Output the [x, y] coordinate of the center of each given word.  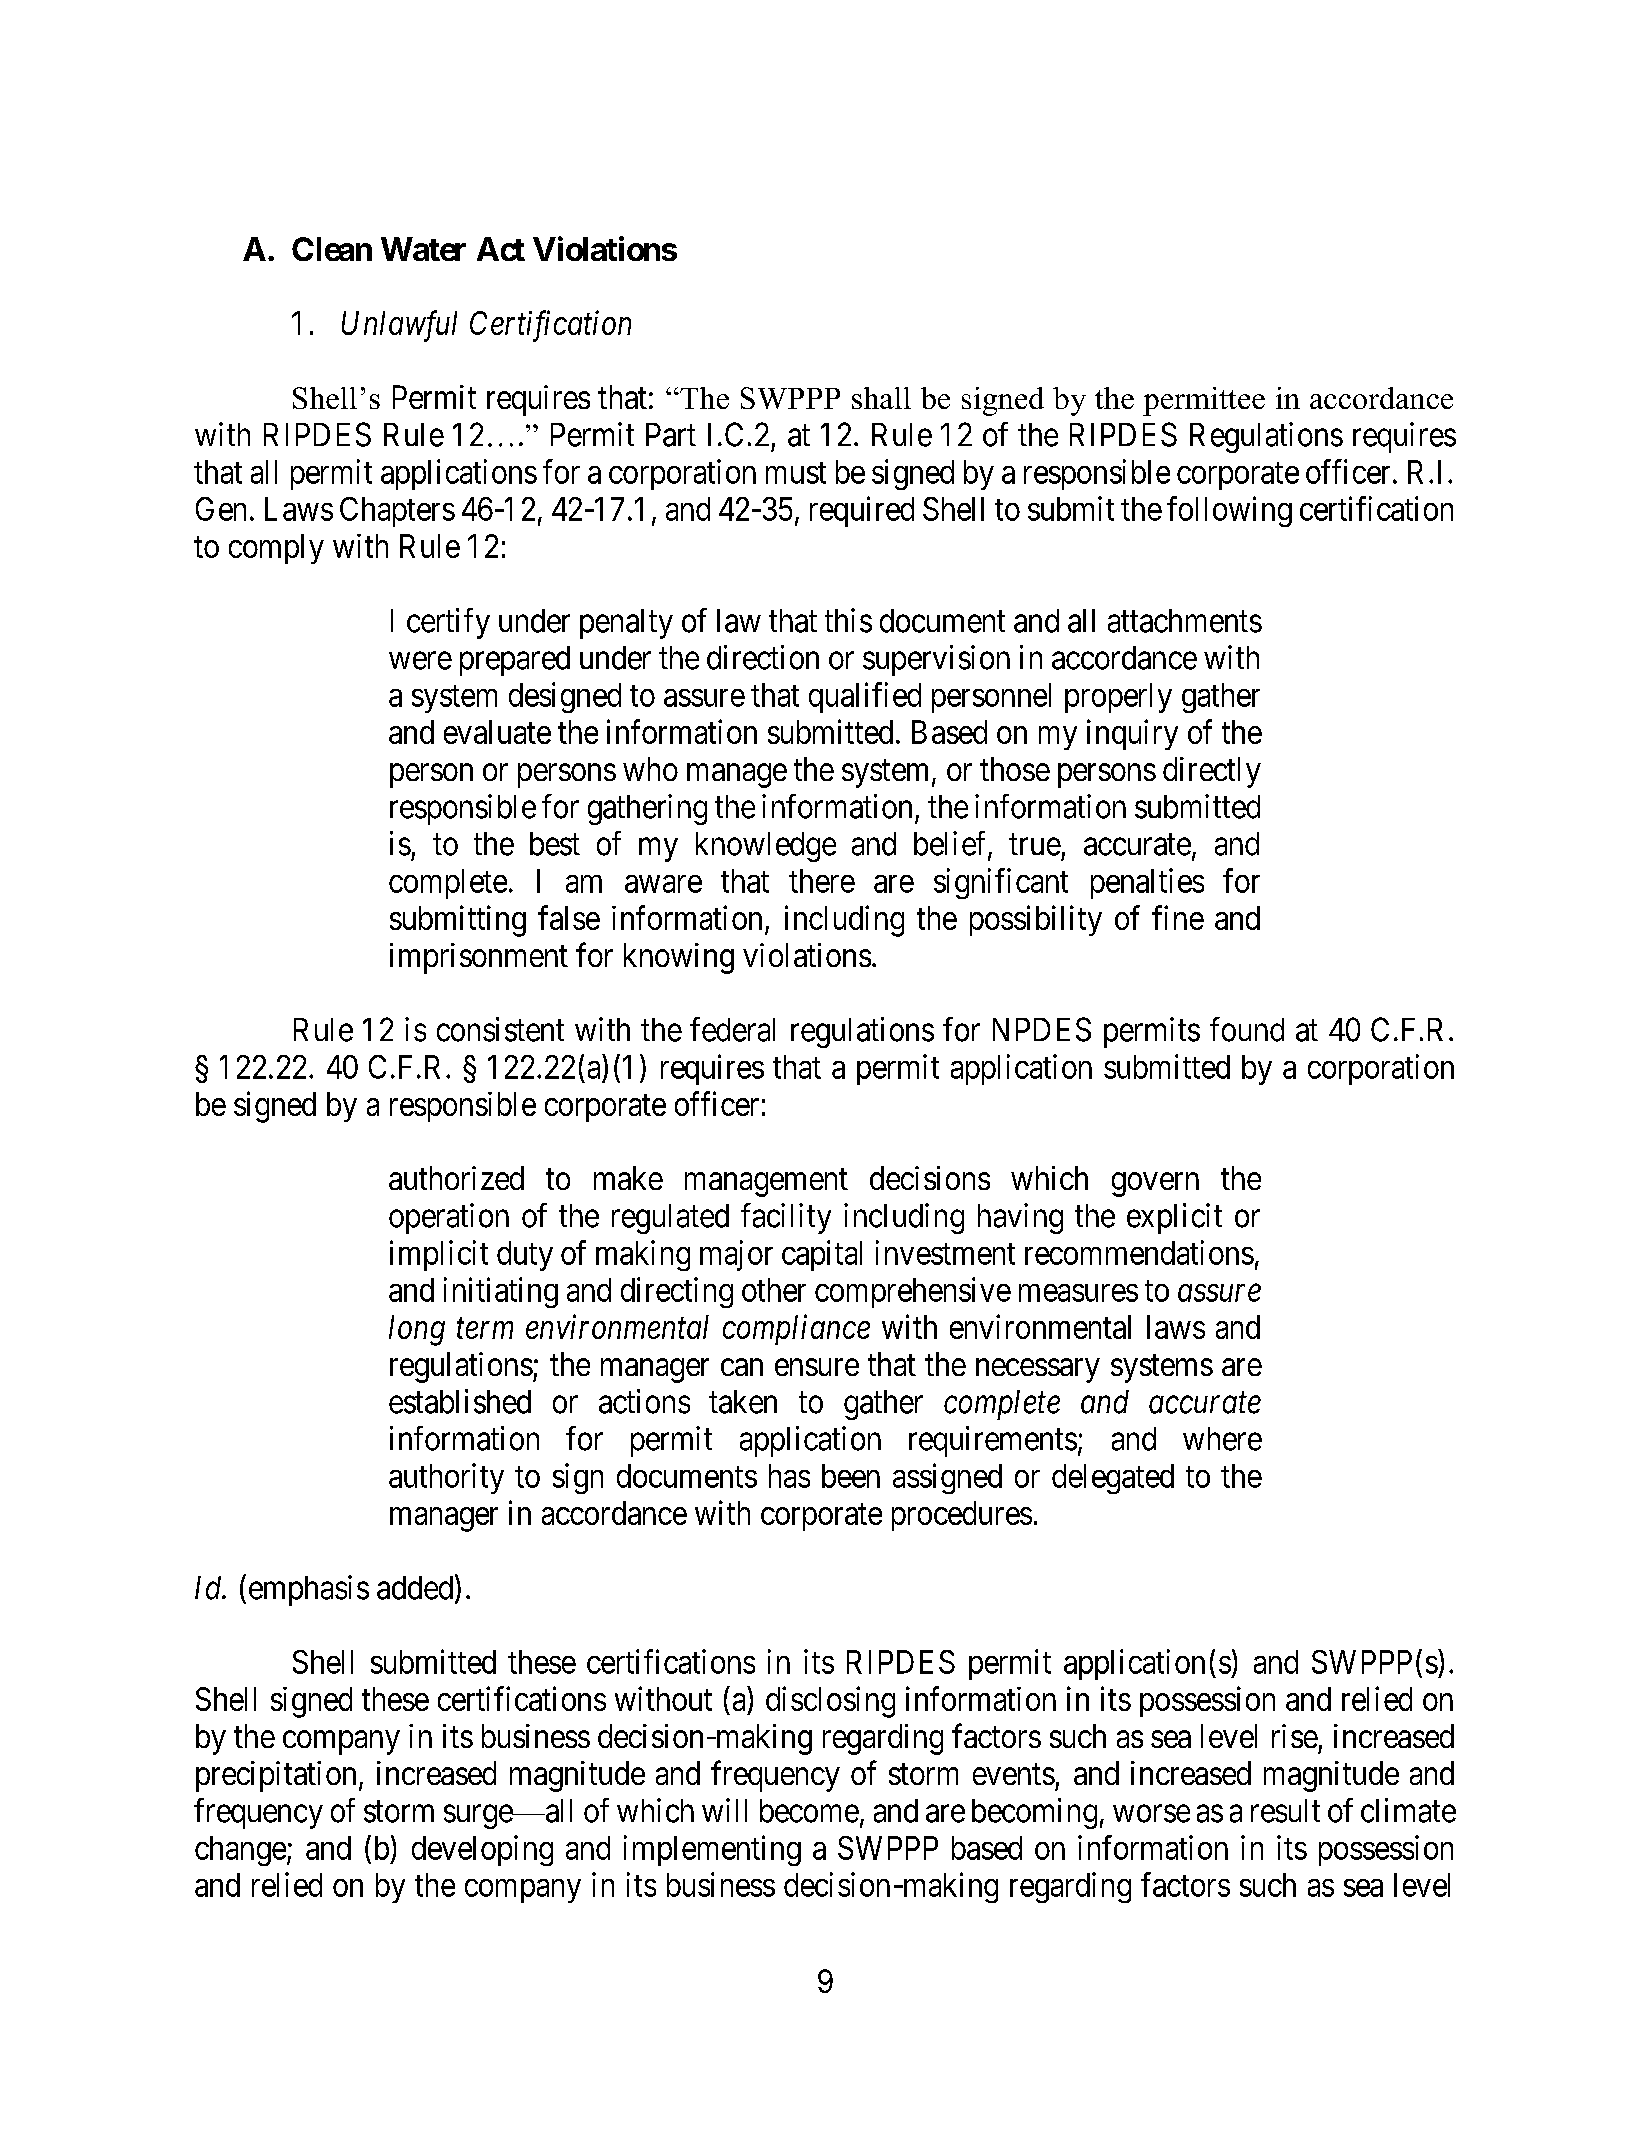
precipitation [276, 1776]
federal [732, 1029]
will [724, 1810]
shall [881, 398]
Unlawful [399, 326]
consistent [500, 1029]
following [1229, 511]
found [1247, 1029]
